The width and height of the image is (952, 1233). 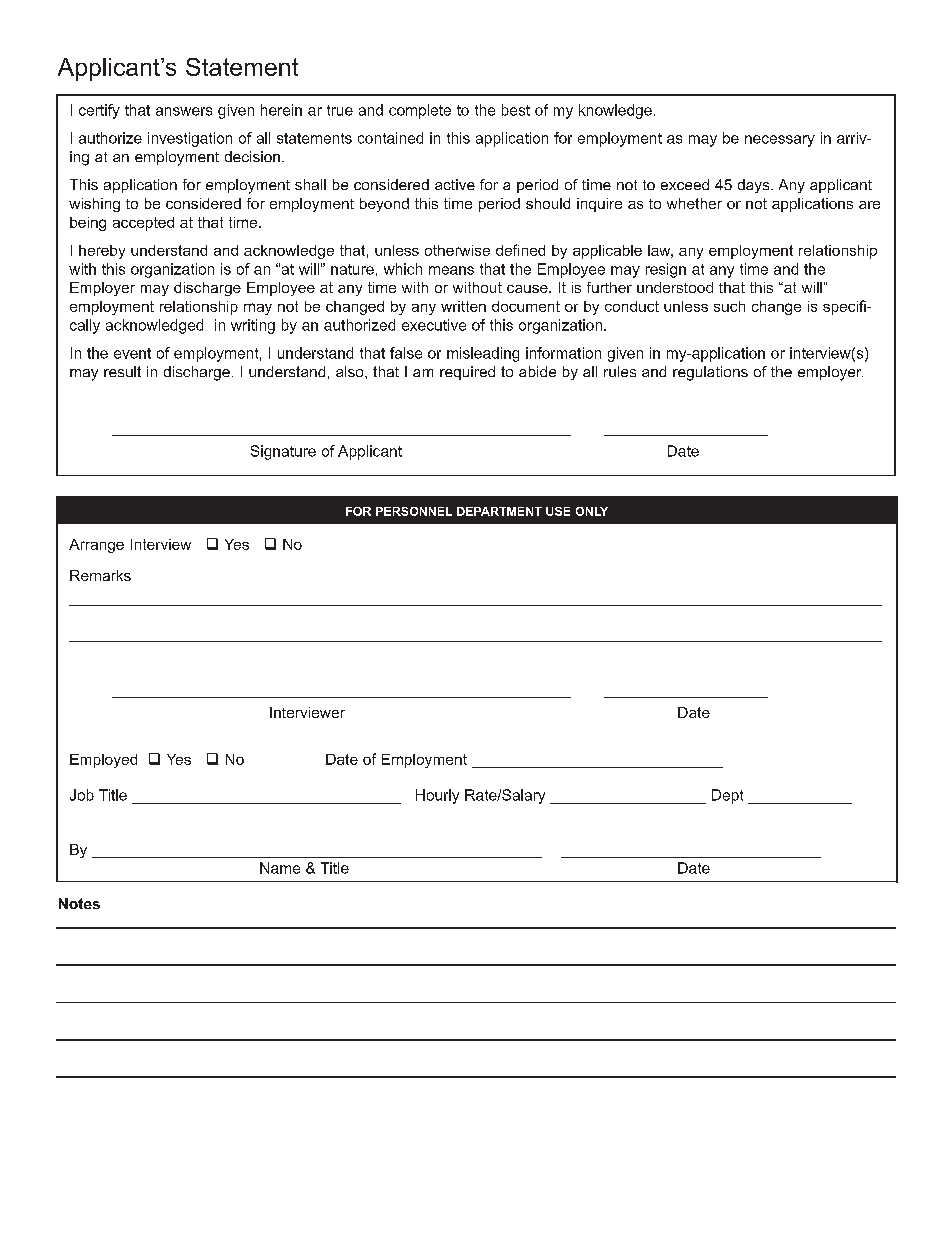 What do you see at coordinates (190, 139) in the image?
I see `investigation` at bounding box center [190, 139].
